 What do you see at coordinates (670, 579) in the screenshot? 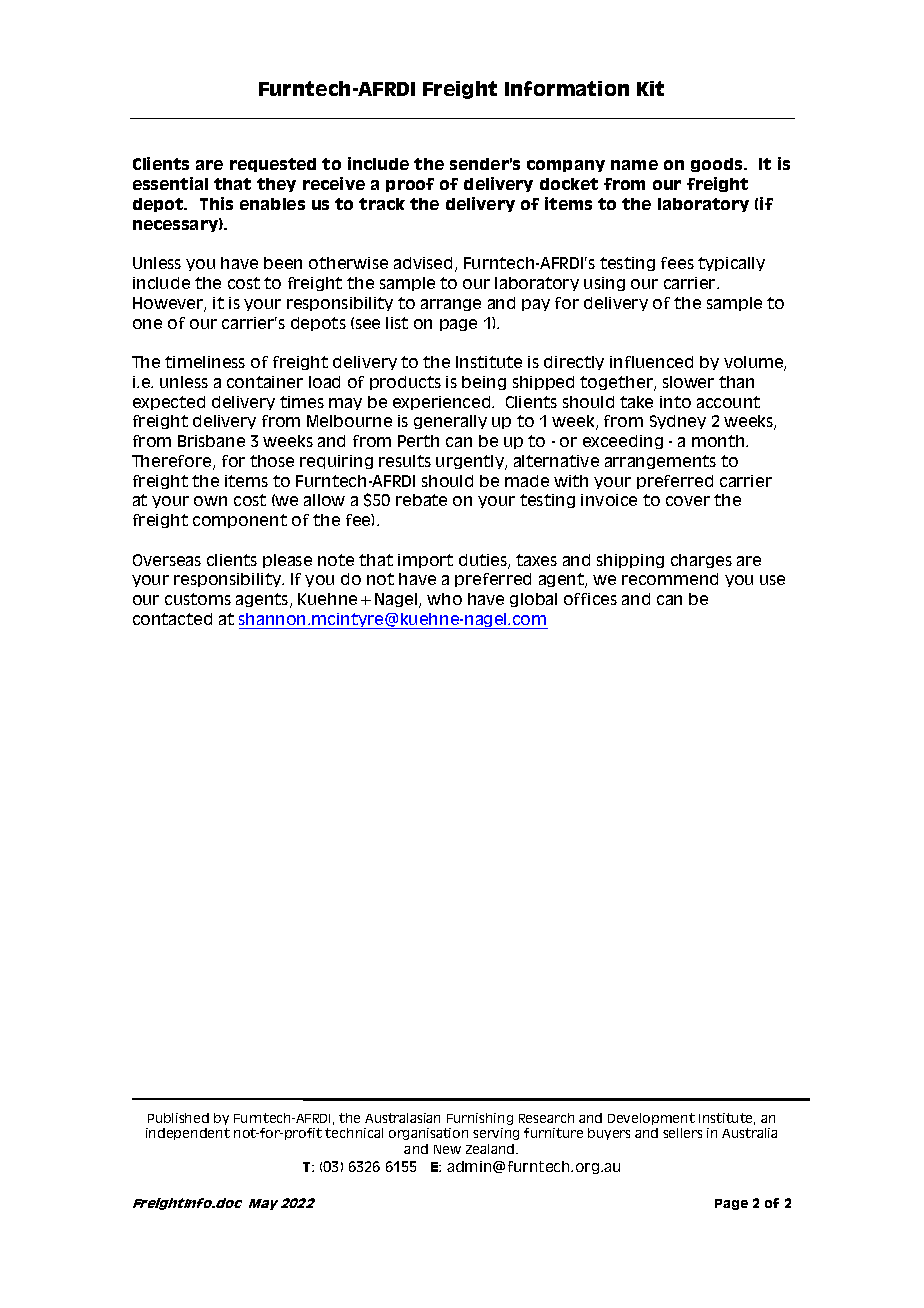
I see `recommend` at bounding box center [670, 579].
